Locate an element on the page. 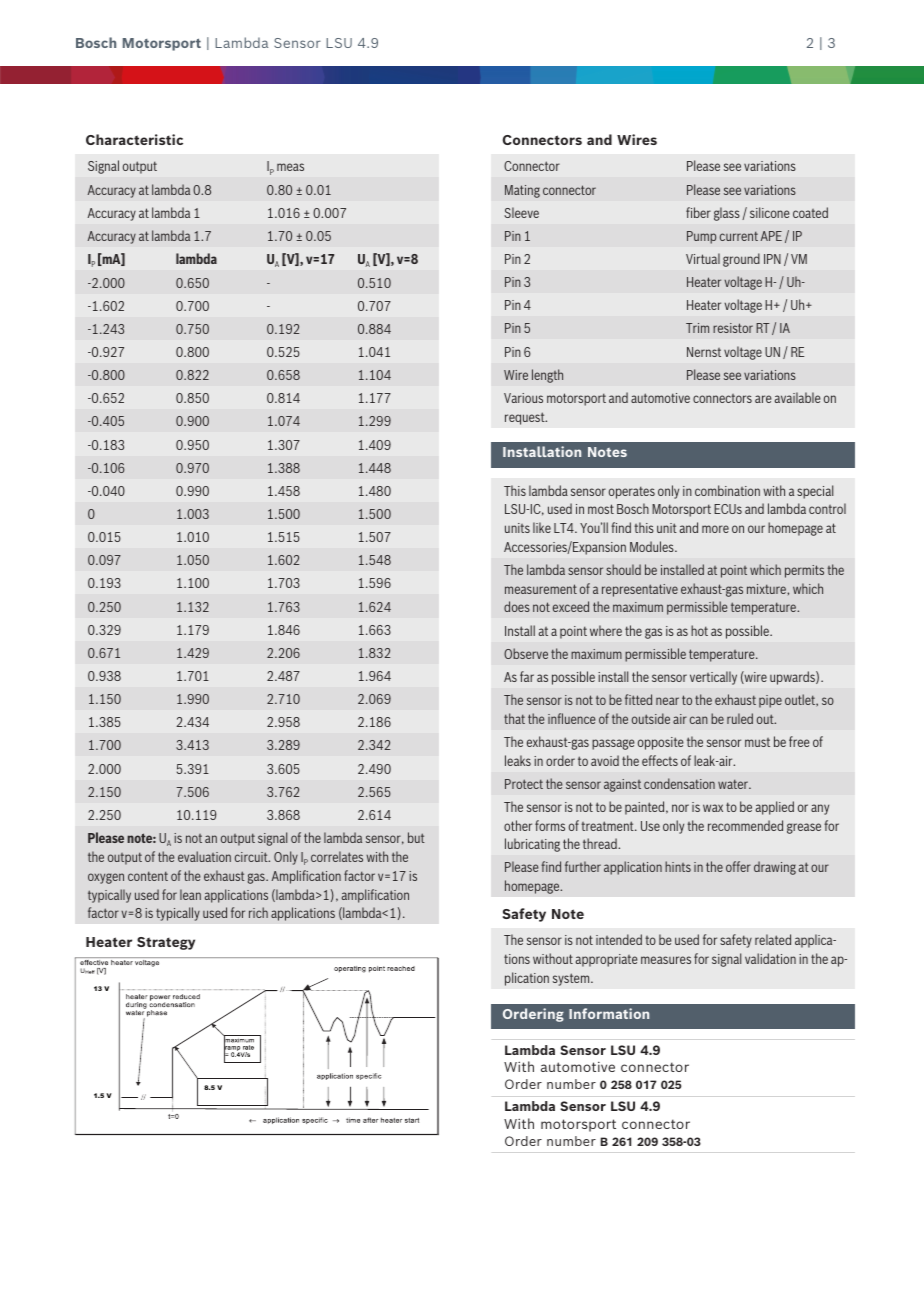 Image resolution: width=924 pixels, height=1308 pixels. mixture is located at coordinates (767, 589).
